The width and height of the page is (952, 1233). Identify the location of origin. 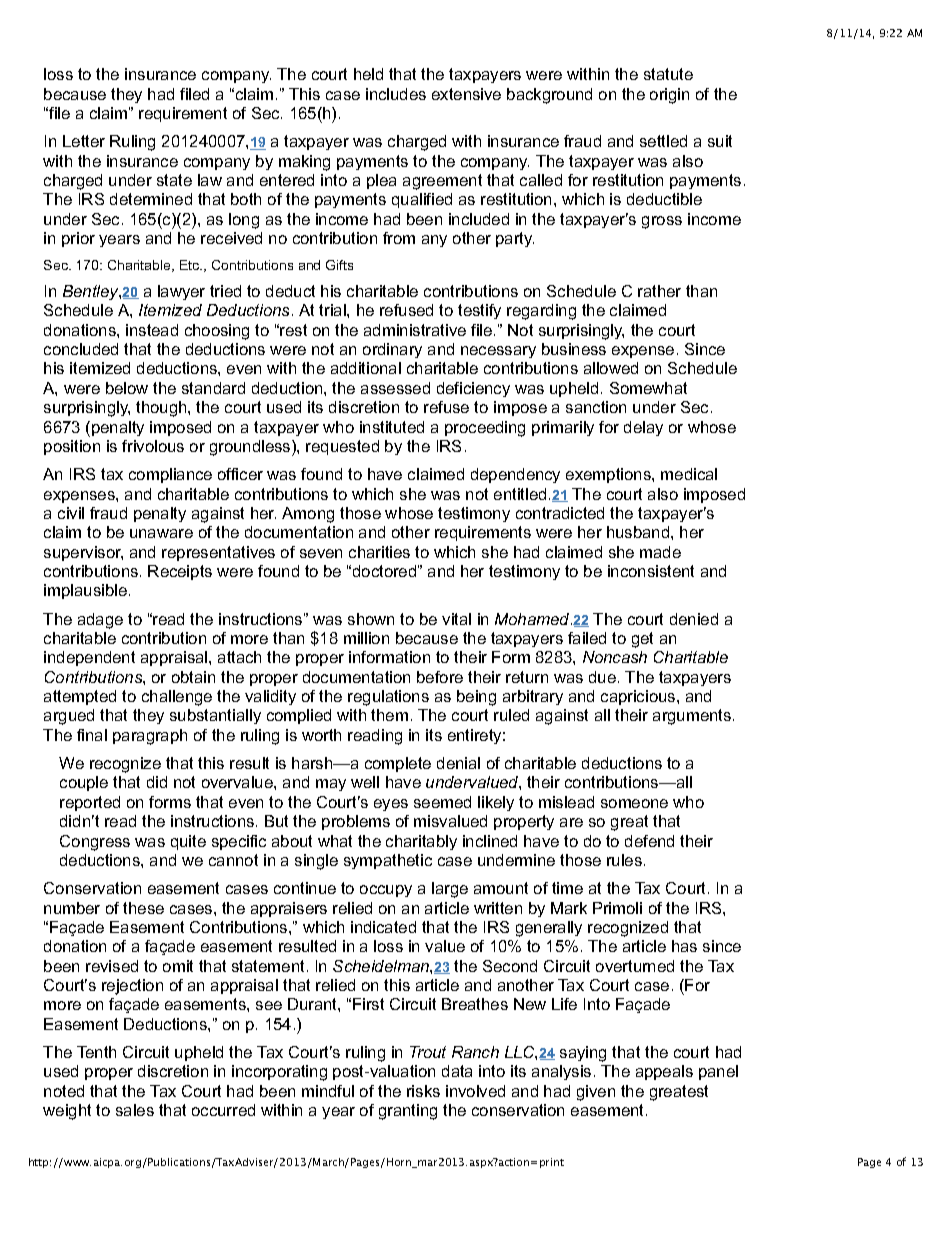
(669, 96).
